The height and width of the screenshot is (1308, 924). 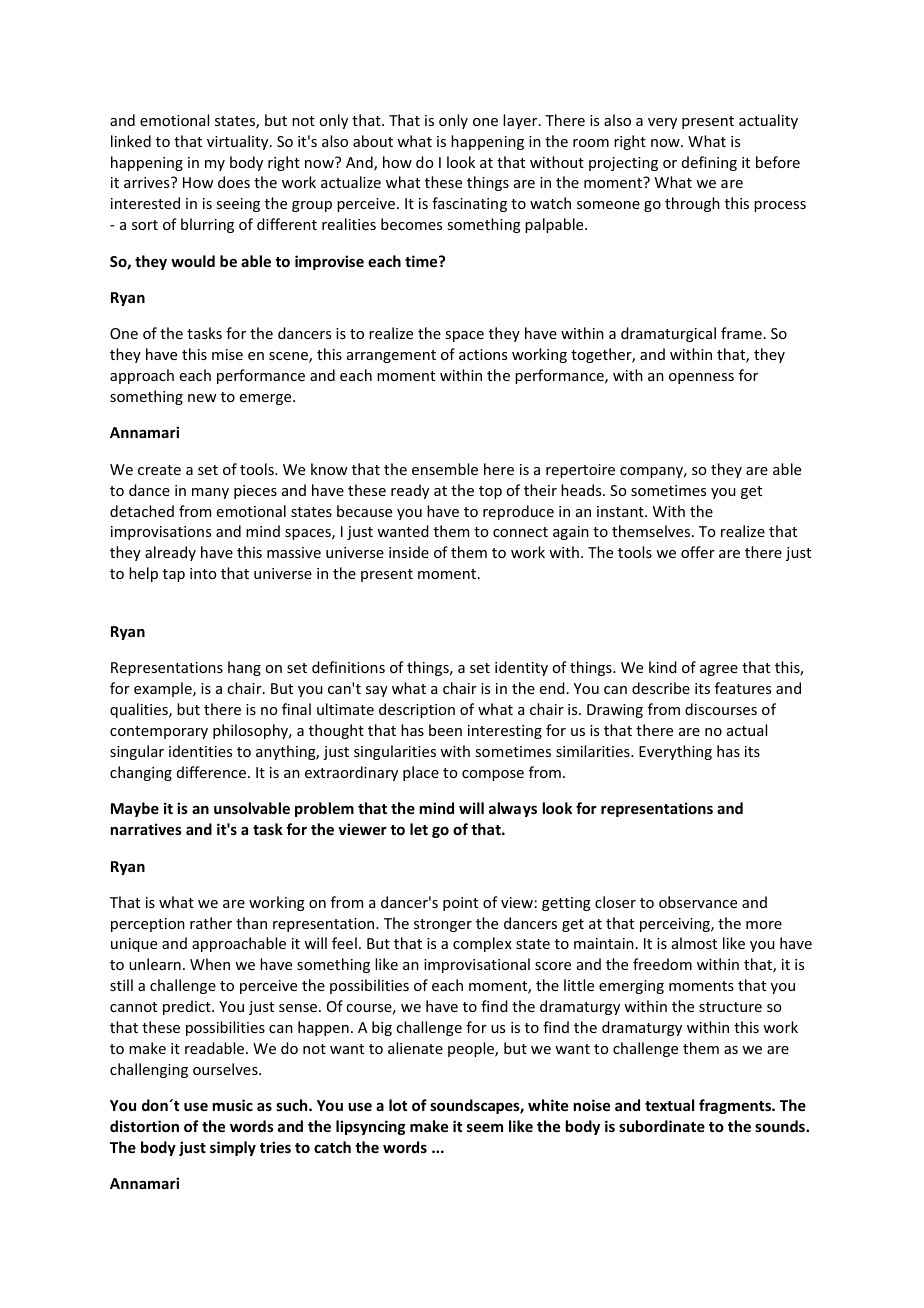 I want to click on agree, so click(x=719, y=670).
